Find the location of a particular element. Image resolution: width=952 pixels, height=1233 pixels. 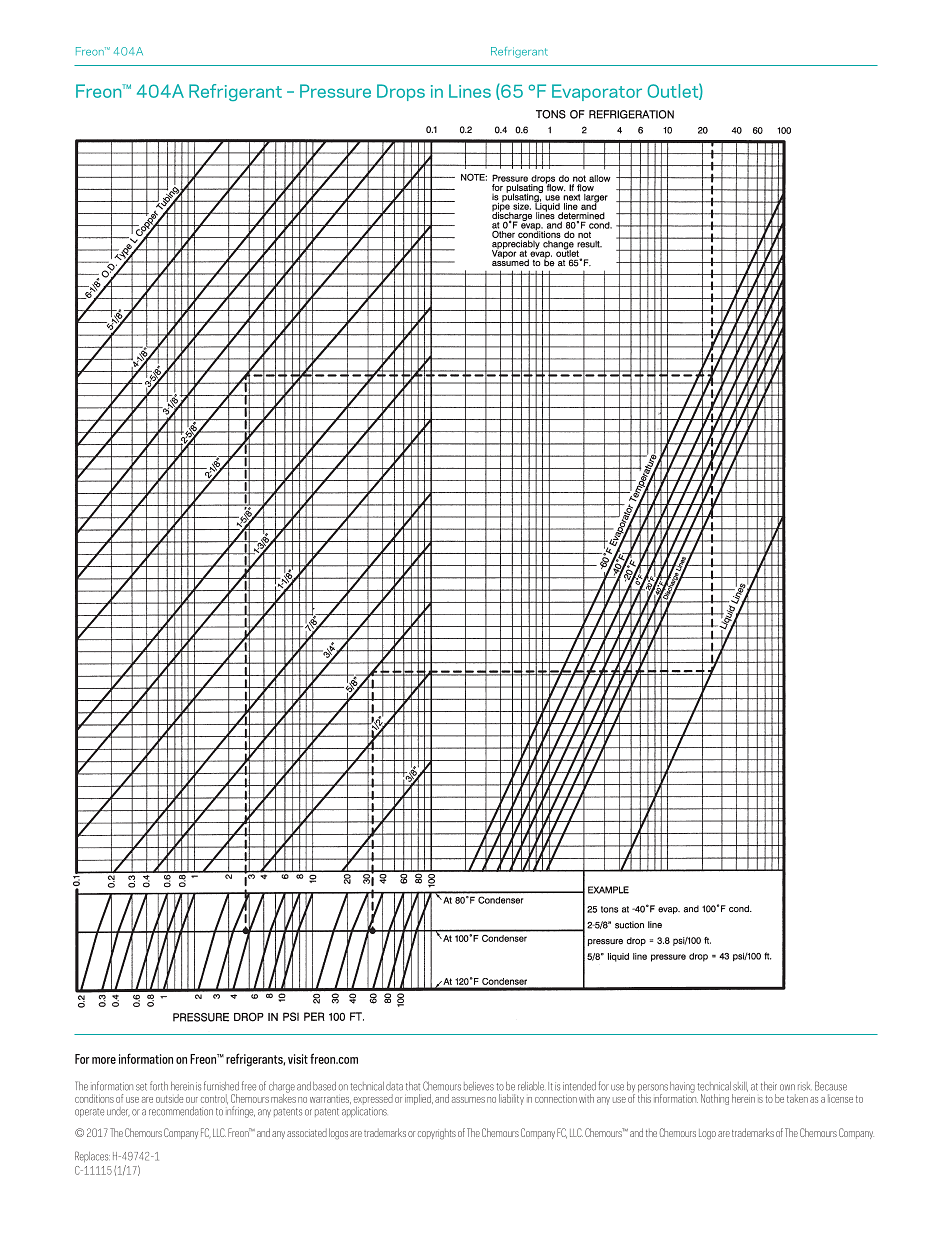

Lines is located at coordinates (470, 91).
